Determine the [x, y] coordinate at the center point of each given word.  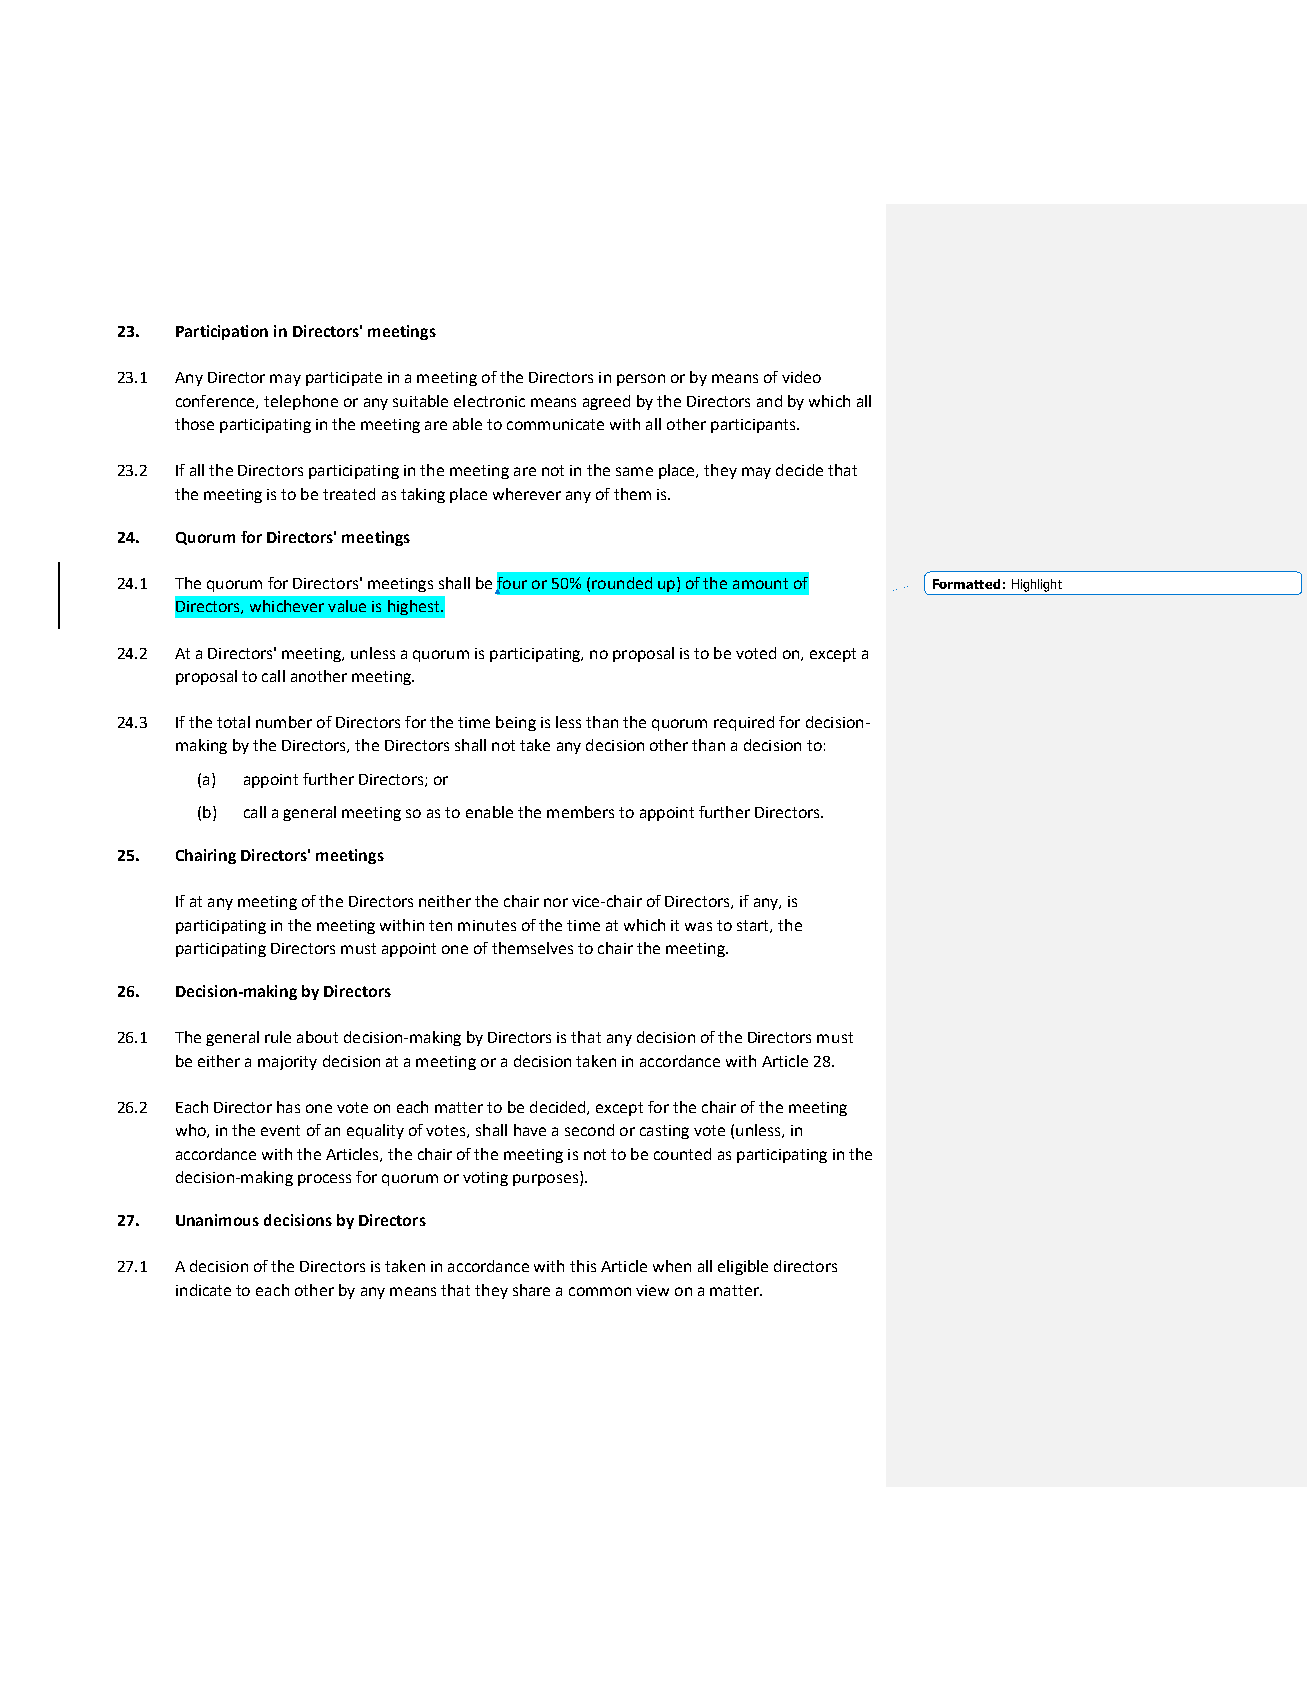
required [744, 723]
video [801, 377]
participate [344, 379]
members [580, 812]
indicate [203, 1290]
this [583, 1266]
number [284, 722]
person [641, 380]
